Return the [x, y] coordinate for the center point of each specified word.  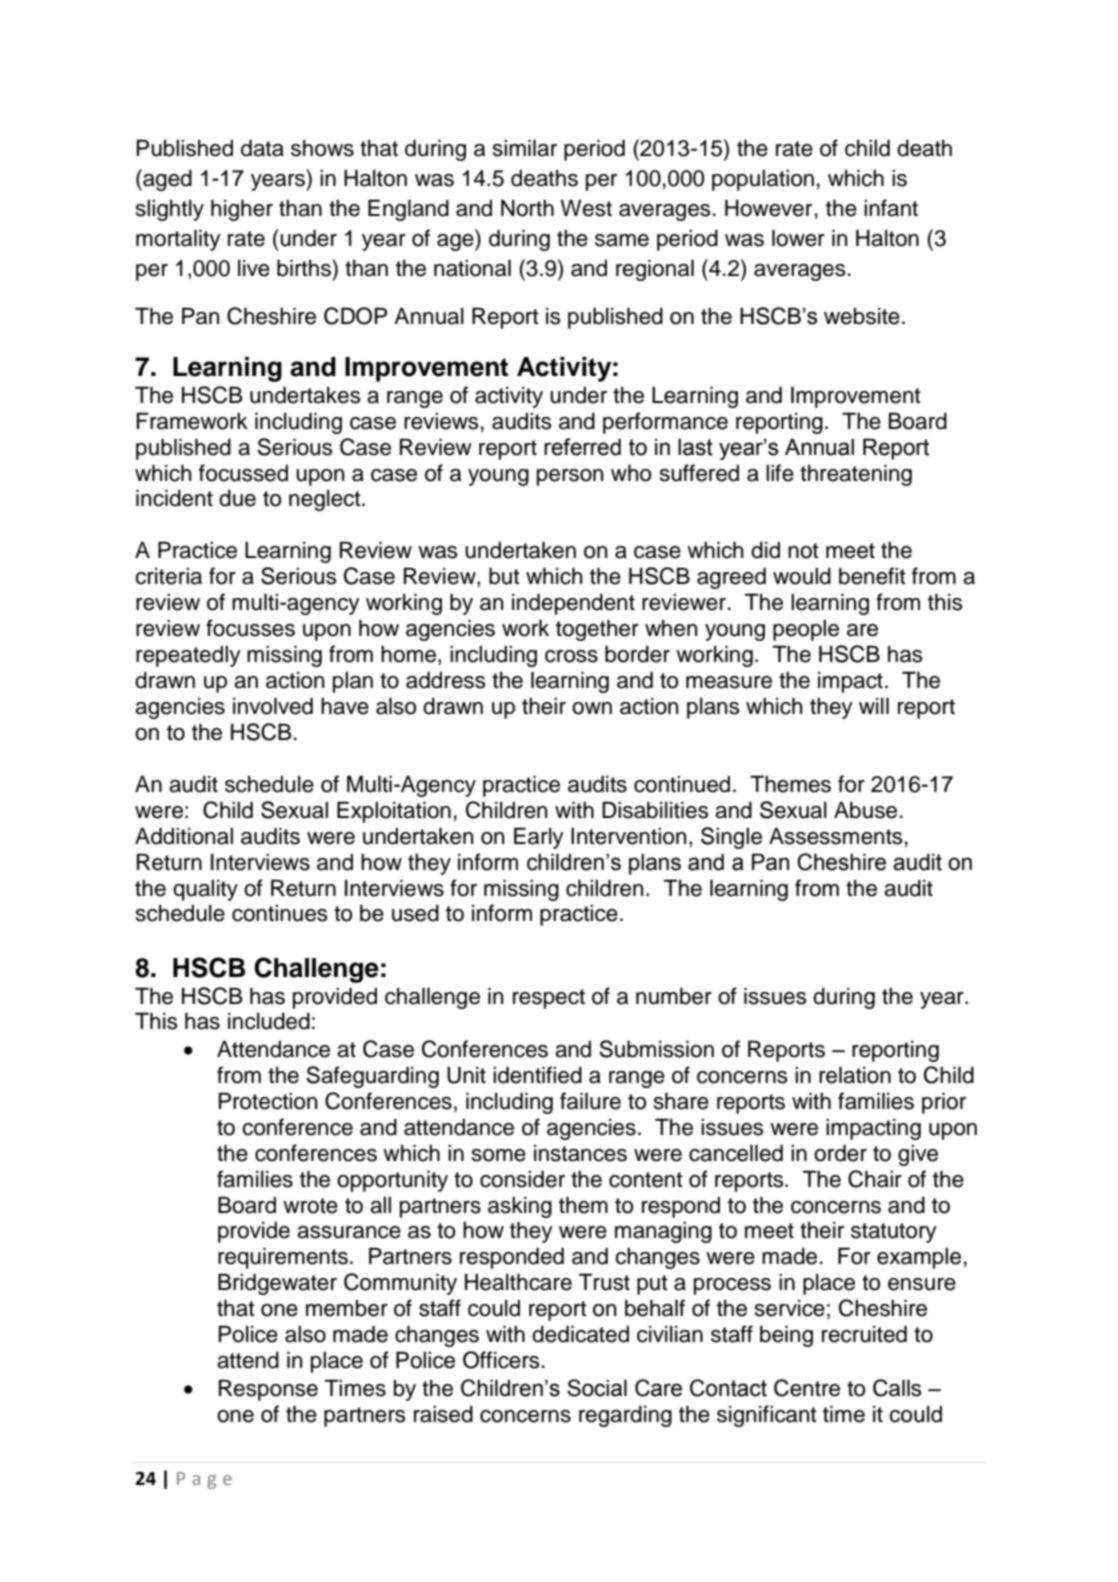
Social [597, 1388]
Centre [807, 1388]
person [570, 477]
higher [242, 210]
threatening [856, 475]
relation [855, 1075]
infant [891, 208]
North [527, 208]
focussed [243, 473]
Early [539, 838]
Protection [268, 1101]
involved [273, 706]
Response [268, 1390]
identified [537, 1075]
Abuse [865, 810]
